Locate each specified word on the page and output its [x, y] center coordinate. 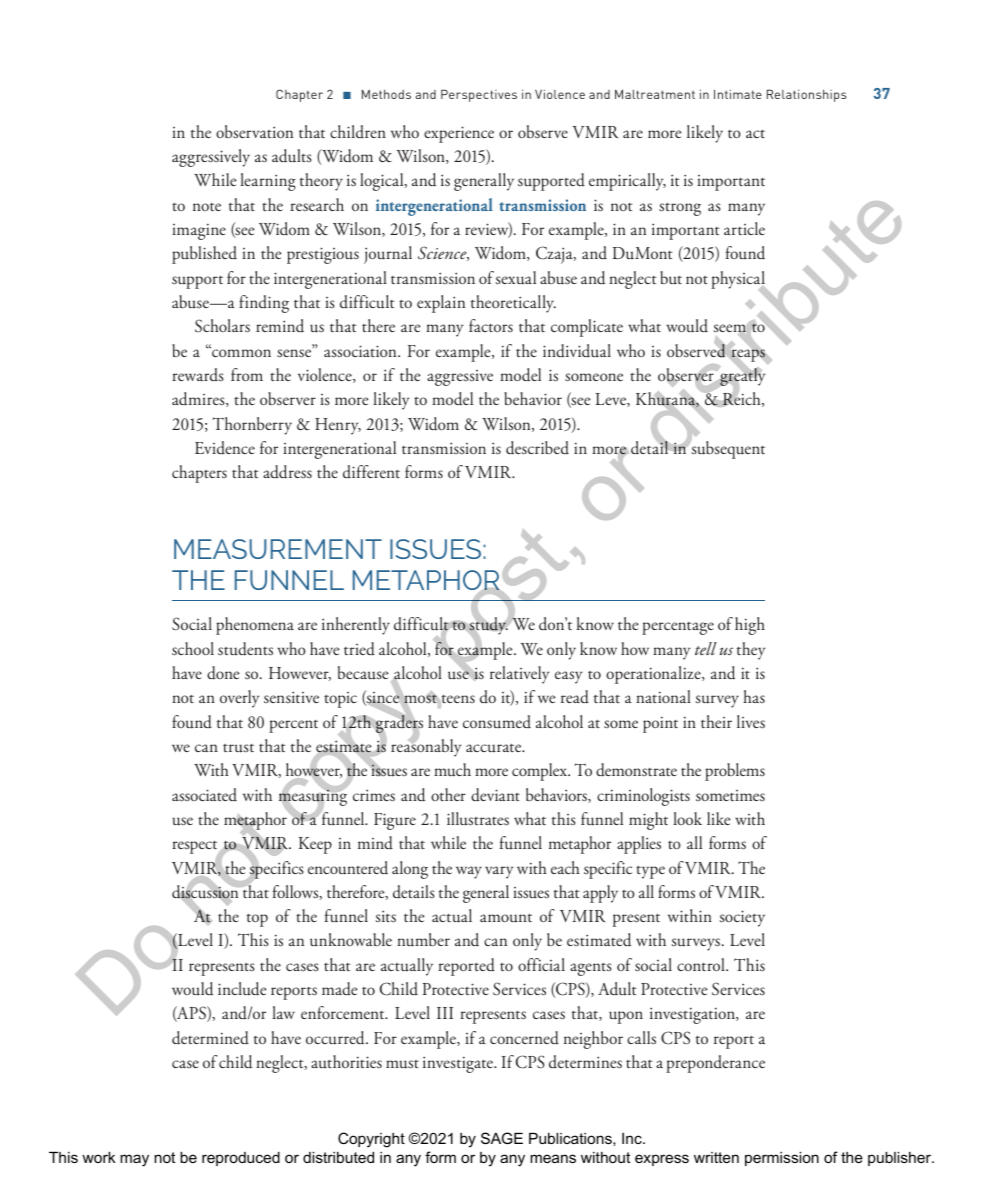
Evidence [225, 448]
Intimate [738, 94]
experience [459, 134]
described [537, 448]
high [750, 626]
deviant [495, 795]
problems [735, 772]
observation [254, 132]
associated [204, 795]
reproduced [241, 1159]
